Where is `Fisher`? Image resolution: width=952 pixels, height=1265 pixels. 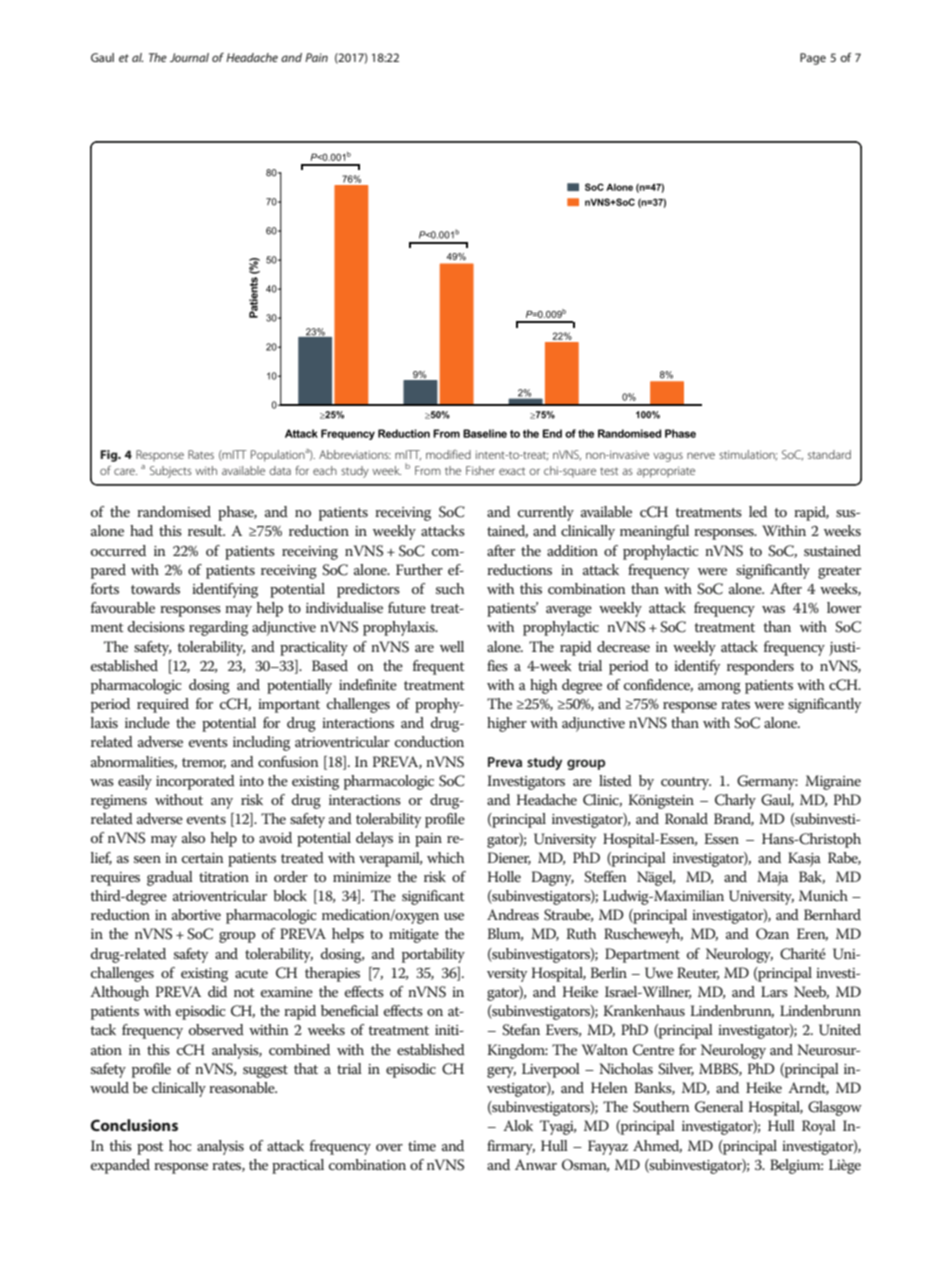 Fisher is located at coordinates (480, 470).
